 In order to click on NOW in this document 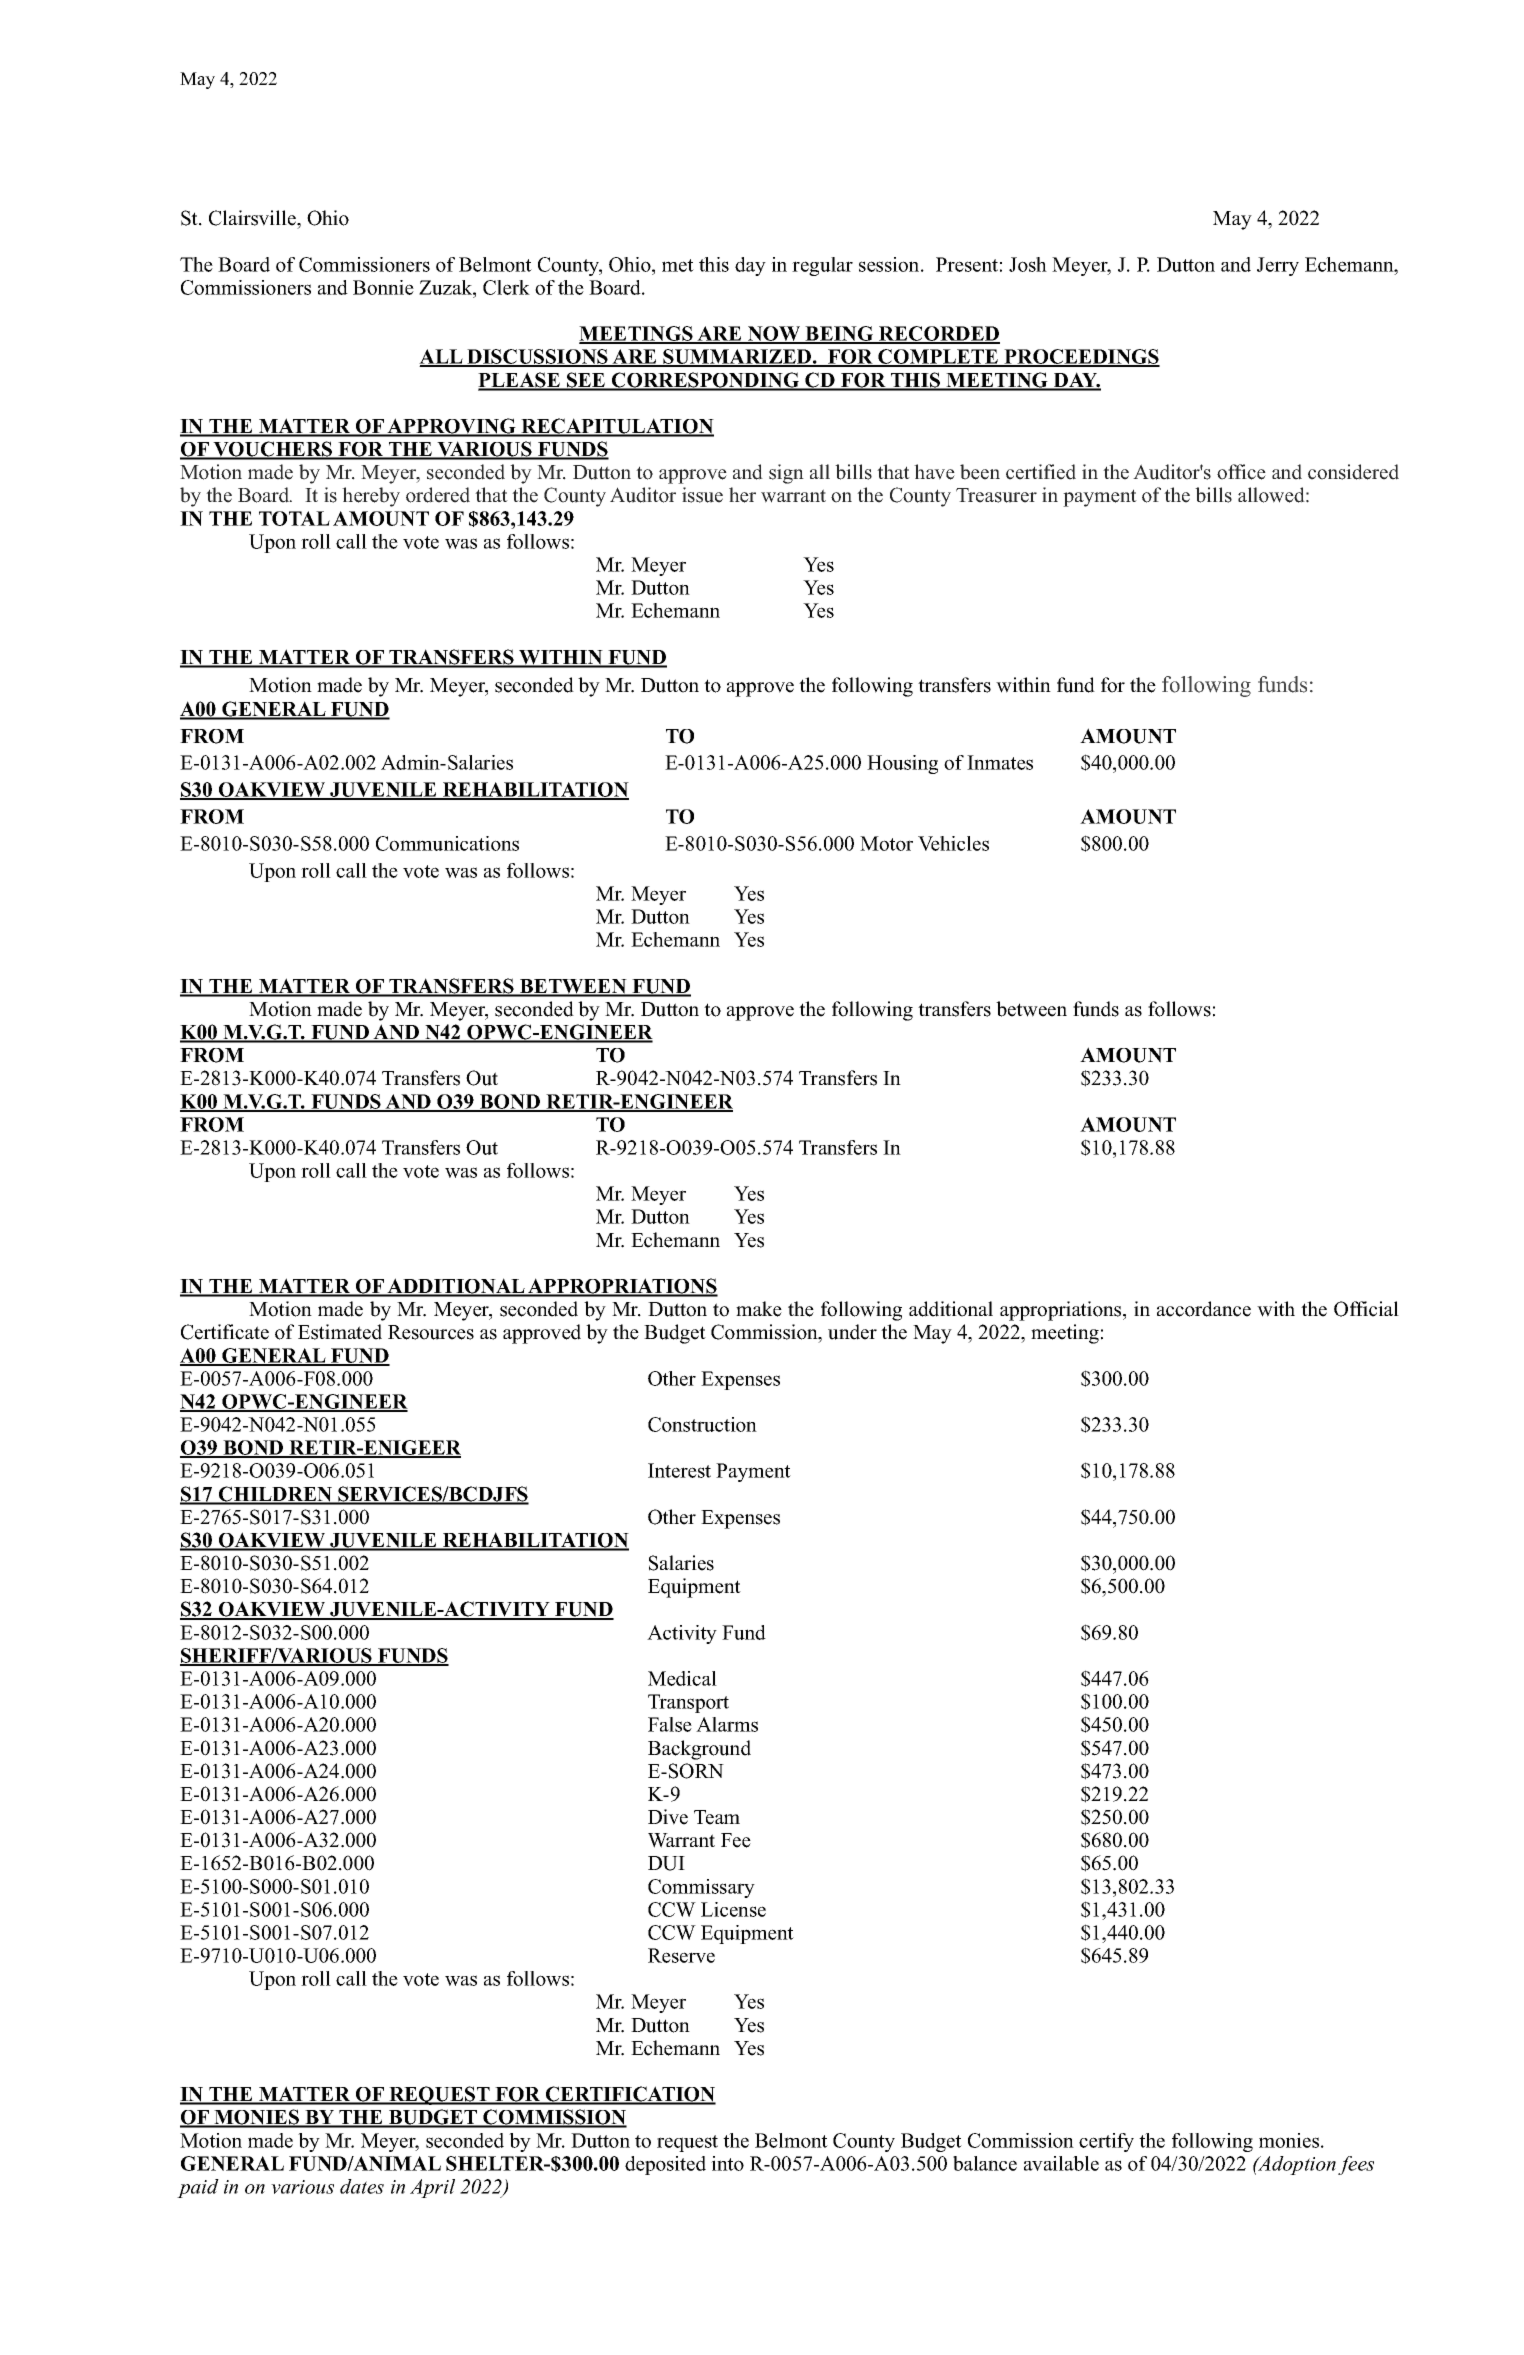, I will do `click(774, 335)`.
